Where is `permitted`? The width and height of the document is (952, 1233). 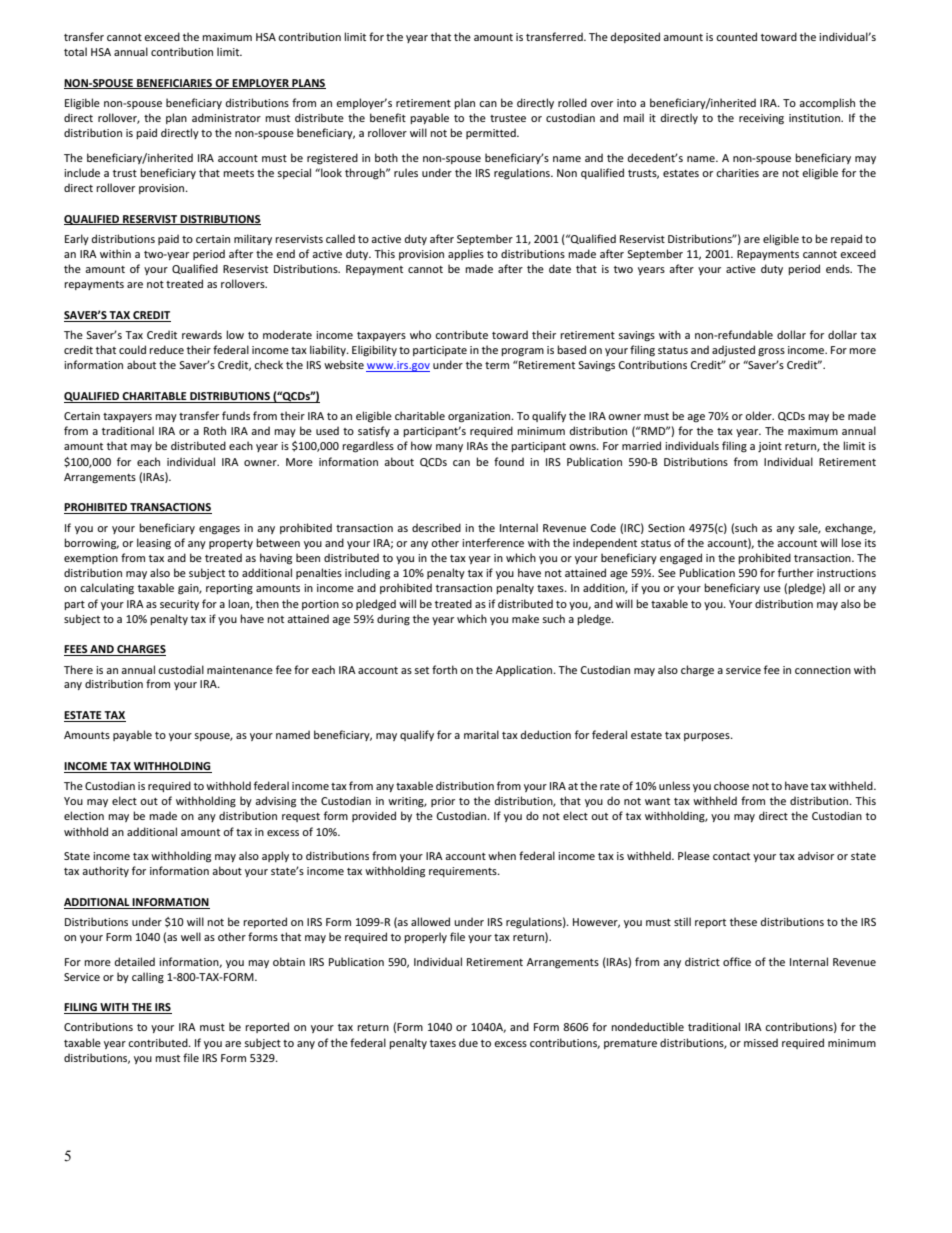
permitted is located at coordinates (492, 133).
